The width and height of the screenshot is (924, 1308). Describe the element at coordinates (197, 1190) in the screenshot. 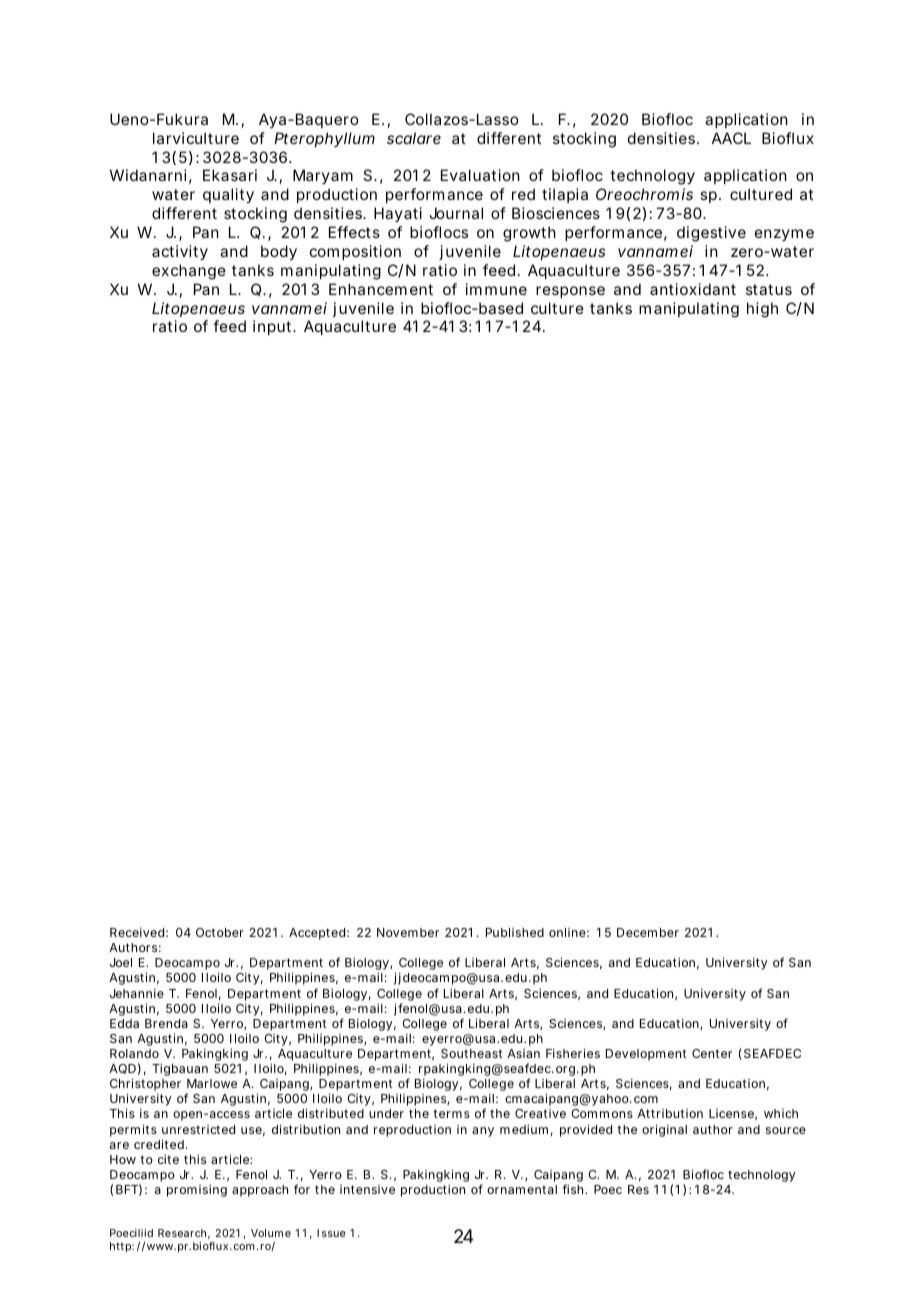

I see `promising` at that location.
